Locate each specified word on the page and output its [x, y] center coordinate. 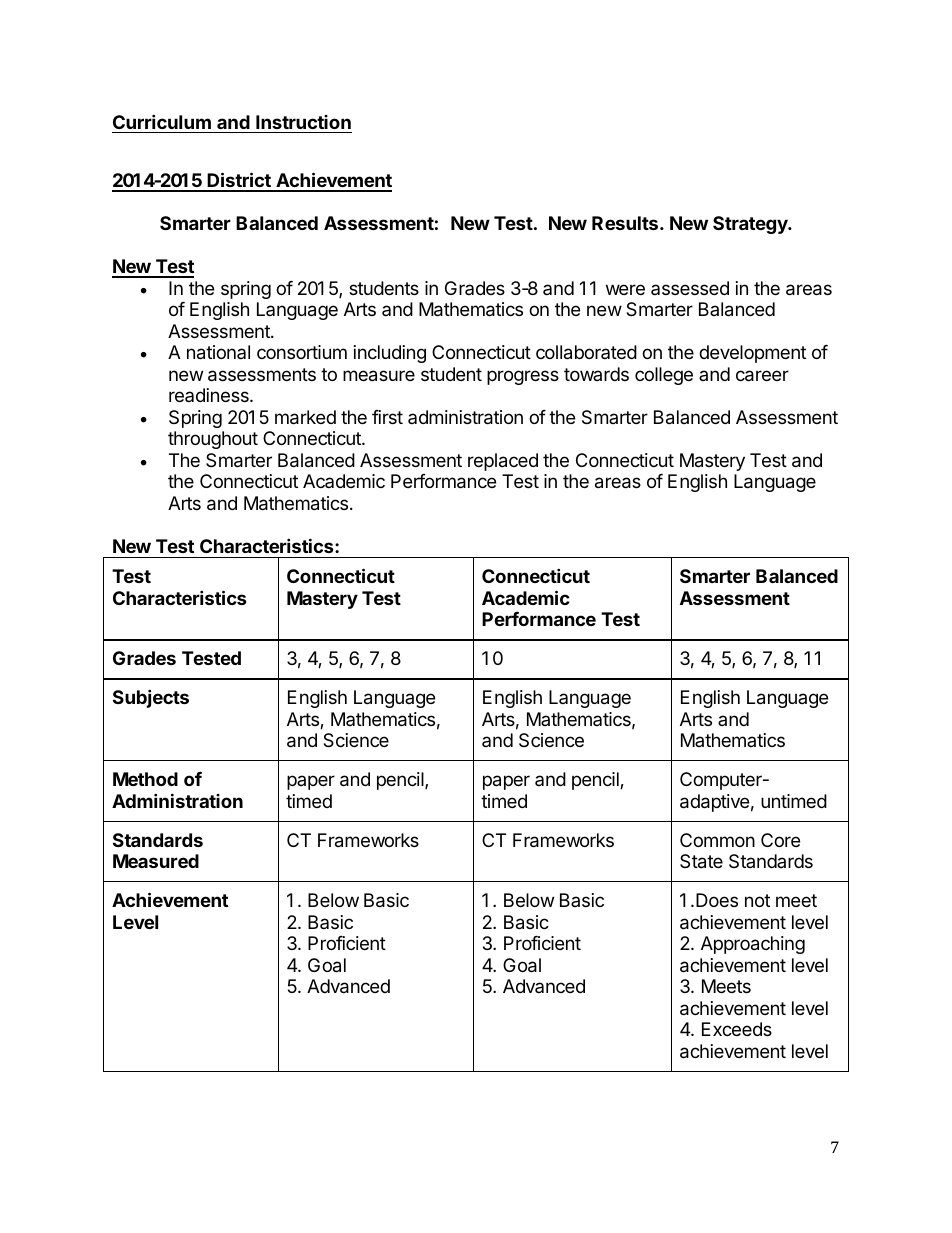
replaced [503, 462]
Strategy [751, 225]
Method [145, 779]
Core [780, 840]
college [664, 376]
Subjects [151, 698]
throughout [213, 440]
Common [717, 840]
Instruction [303, 122]
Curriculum [162, 121]
